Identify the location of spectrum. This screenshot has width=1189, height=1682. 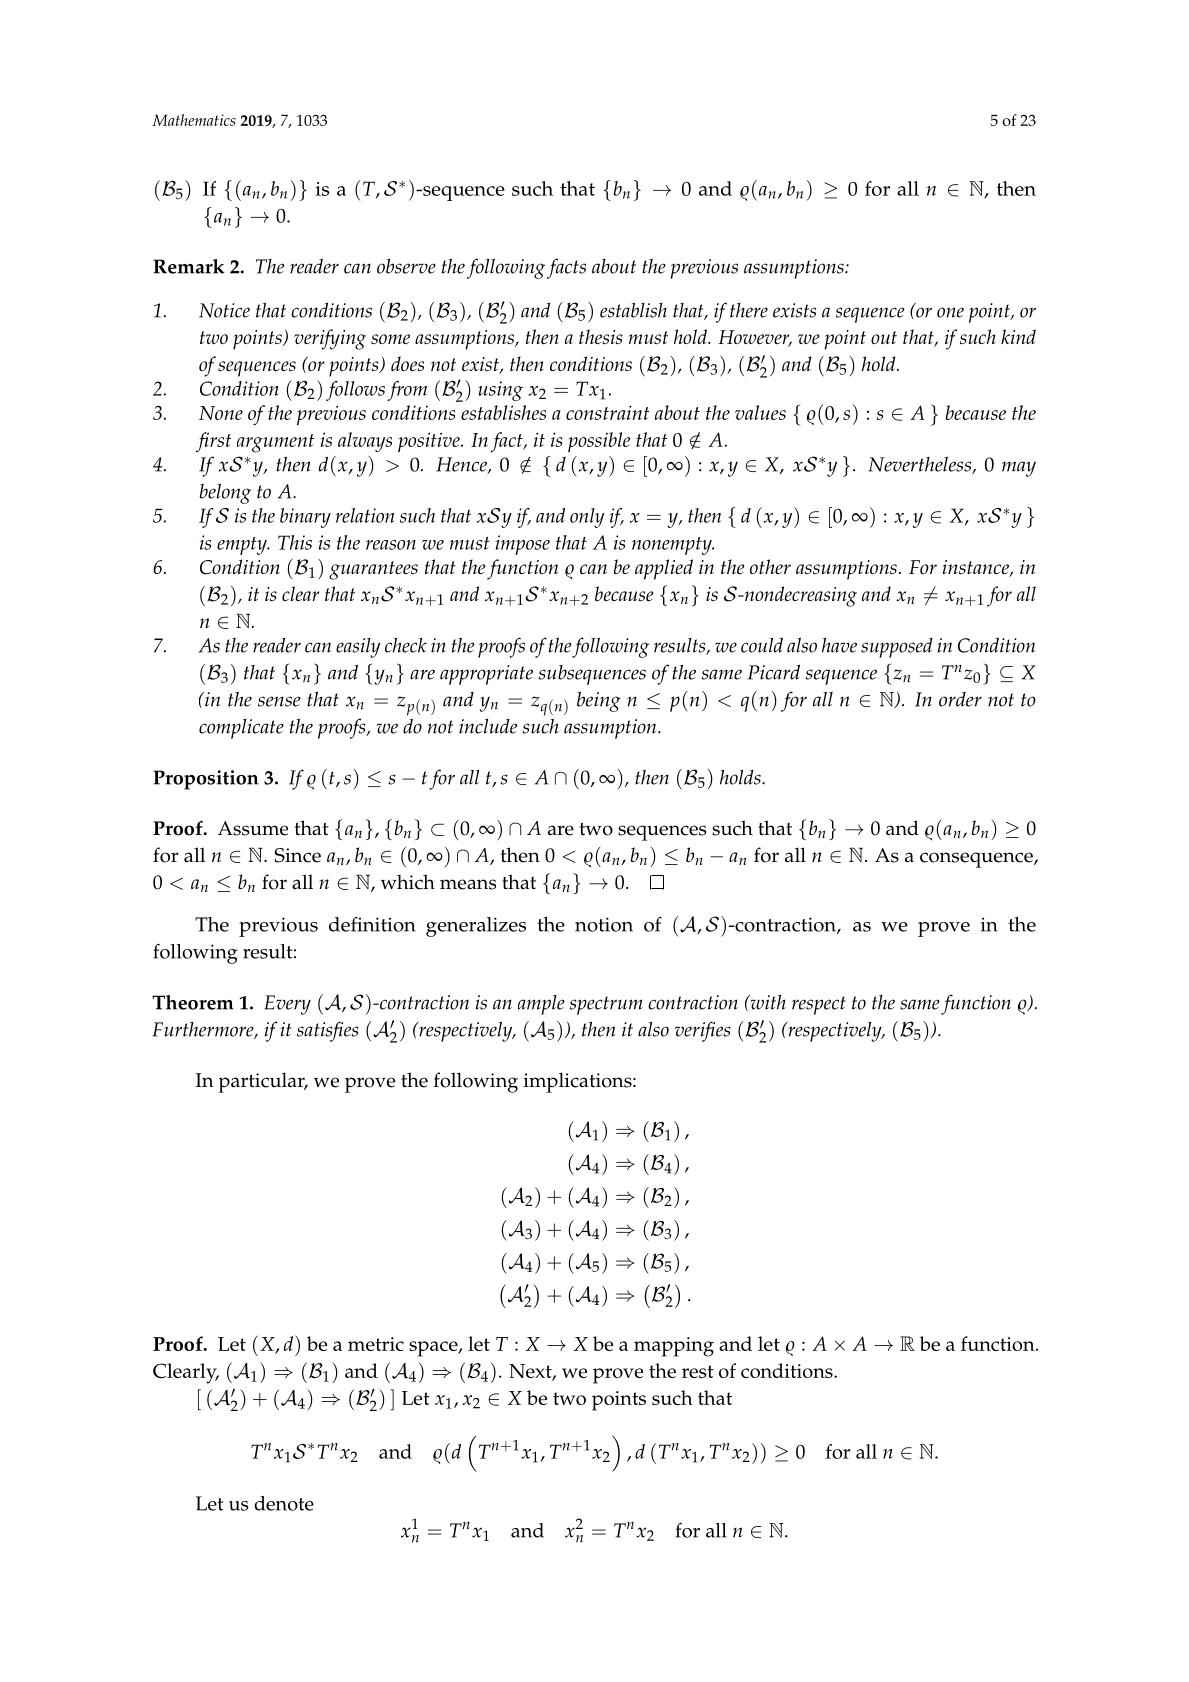
(606, 1005).
